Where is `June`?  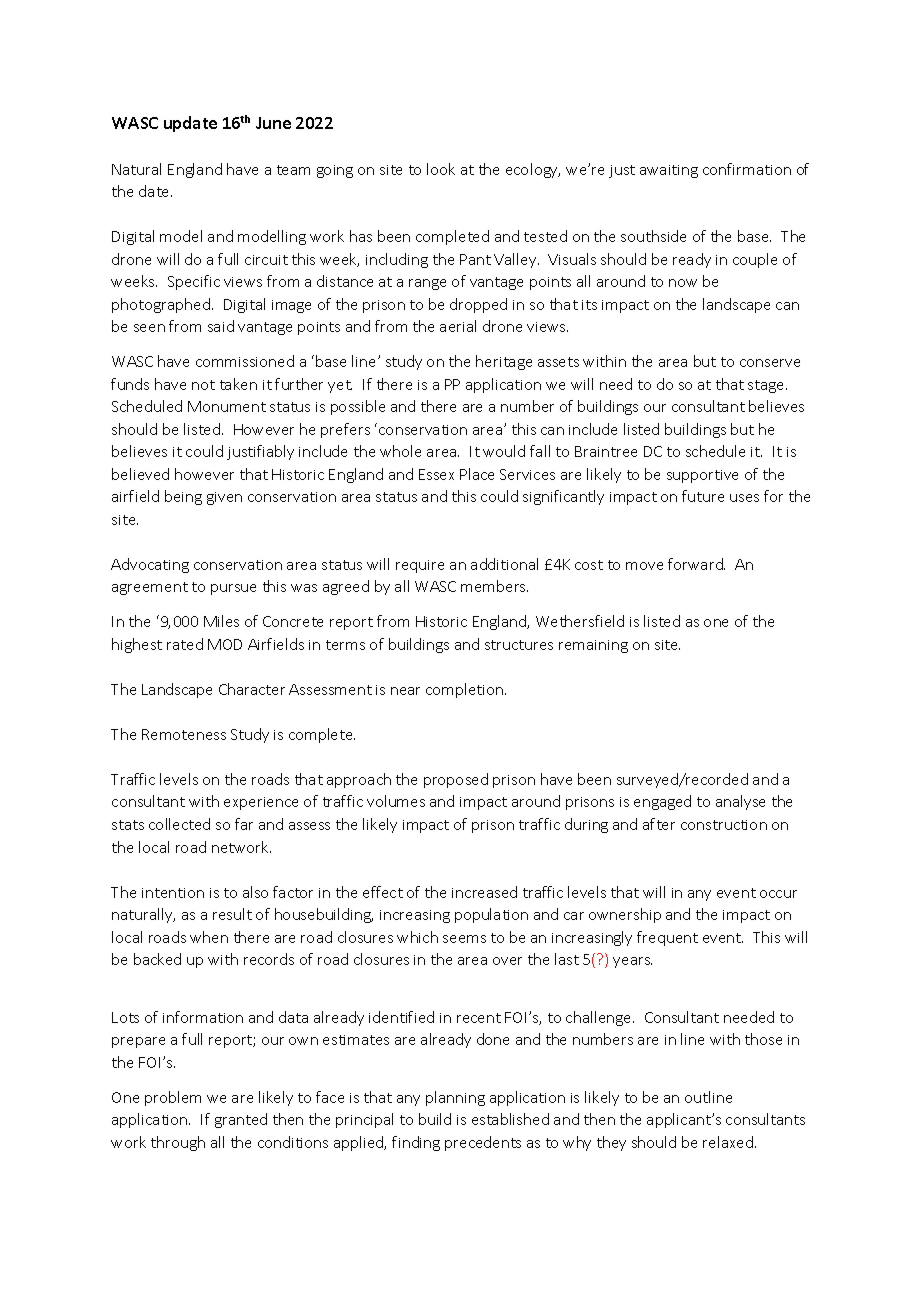 June is located at coordinates (273, 123).
